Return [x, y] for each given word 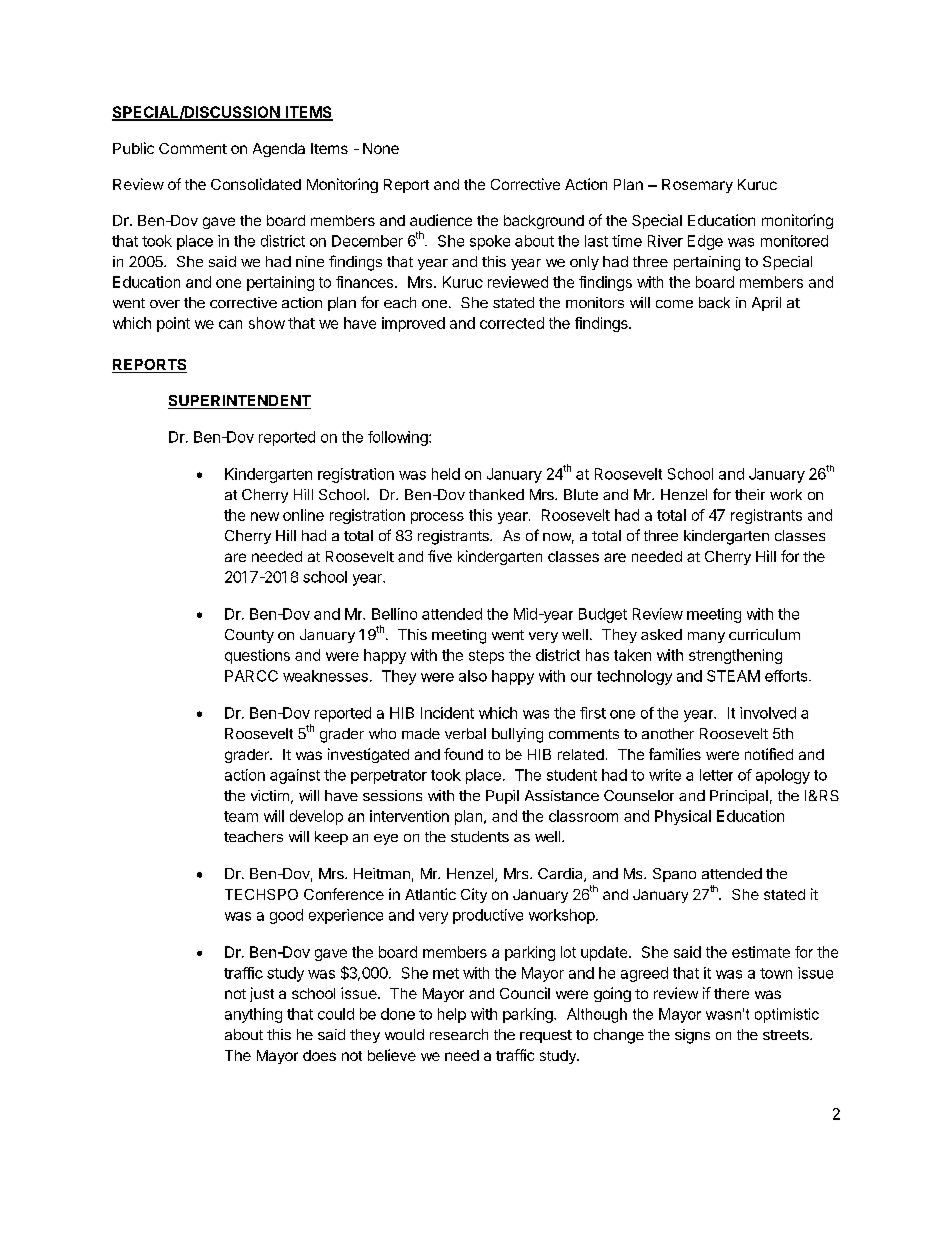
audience [441, 220]
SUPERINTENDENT [239, 402]
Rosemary [697, 186]
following [399, 438]
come [674, 304]
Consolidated [256, 184]
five [440, 556]
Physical [683, 817]
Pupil [502, 797]
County [249, 636]
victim [270, 795]
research [459, 1034]
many [706, 637]
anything [253, 1015]
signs [692, 1036]
